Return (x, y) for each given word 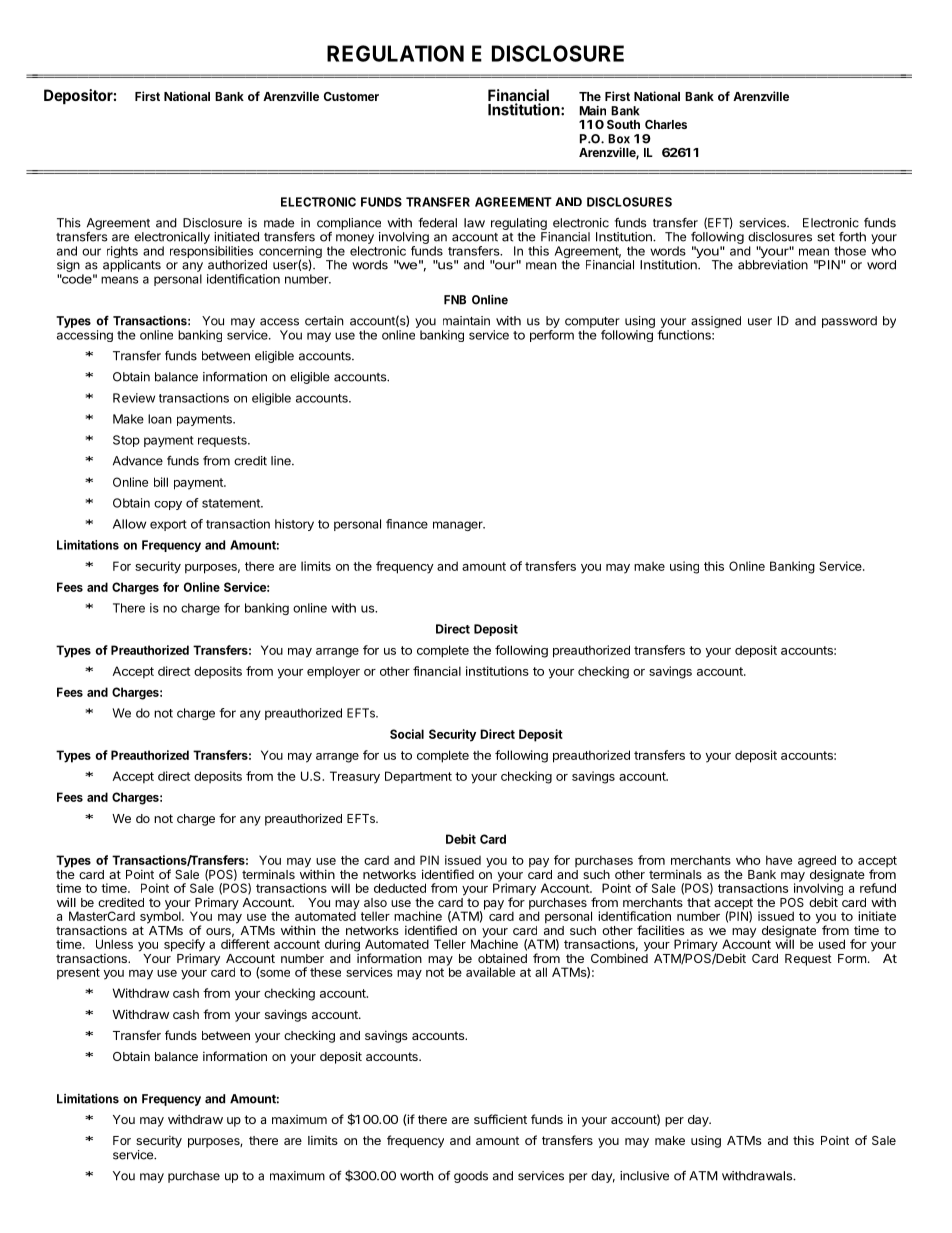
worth (416, 1176)
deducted (400, 888)
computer (592, 322)
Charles (666, 124)
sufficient (500, 1119)
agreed (817, 862)
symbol (161, 916)
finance (407, 524)
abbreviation (773, 265)
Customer (351, 96)
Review (134, 398)
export (168, 525)
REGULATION (395, 53)
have (779, 860)
